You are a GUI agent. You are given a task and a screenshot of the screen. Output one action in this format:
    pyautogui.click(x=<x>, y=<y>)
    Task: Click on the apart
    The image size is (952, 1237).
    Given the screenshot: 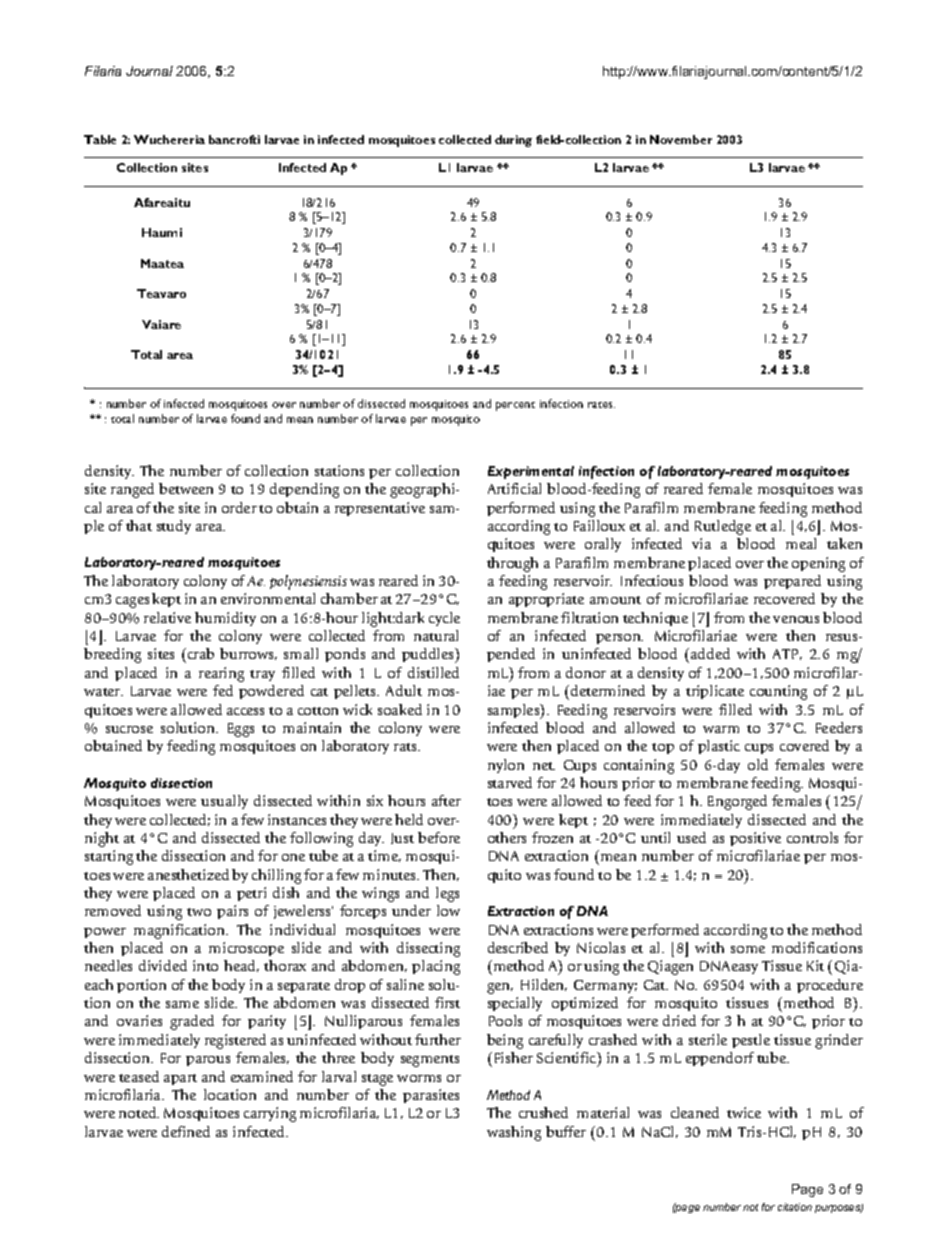 What is the action you would take?
    pyautogui.click(x=180, y=1079)
